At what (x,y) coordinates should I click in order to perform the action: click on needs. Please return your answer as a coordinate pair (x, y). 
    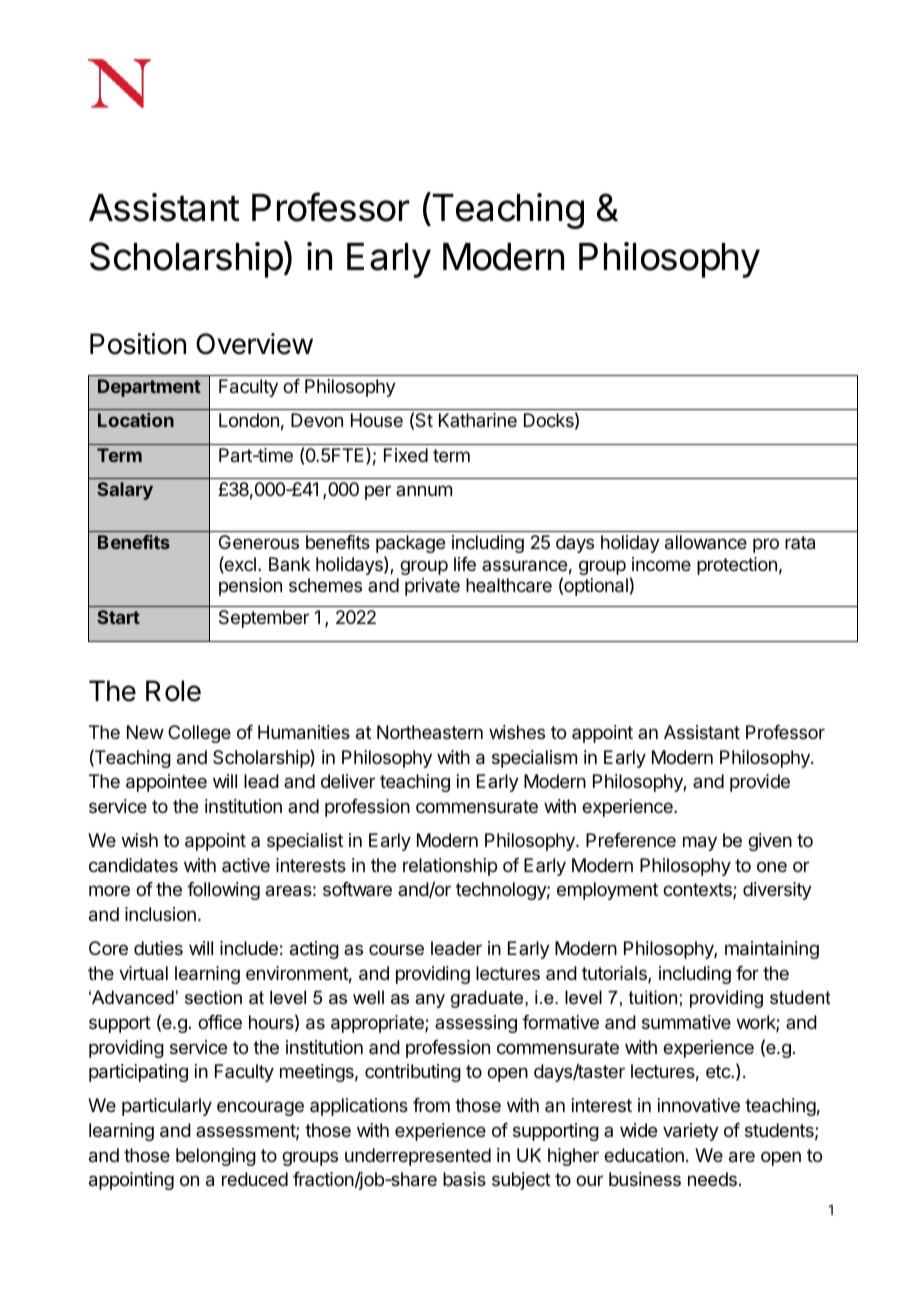
    Looking at the image, I should click on (712, 1179).
